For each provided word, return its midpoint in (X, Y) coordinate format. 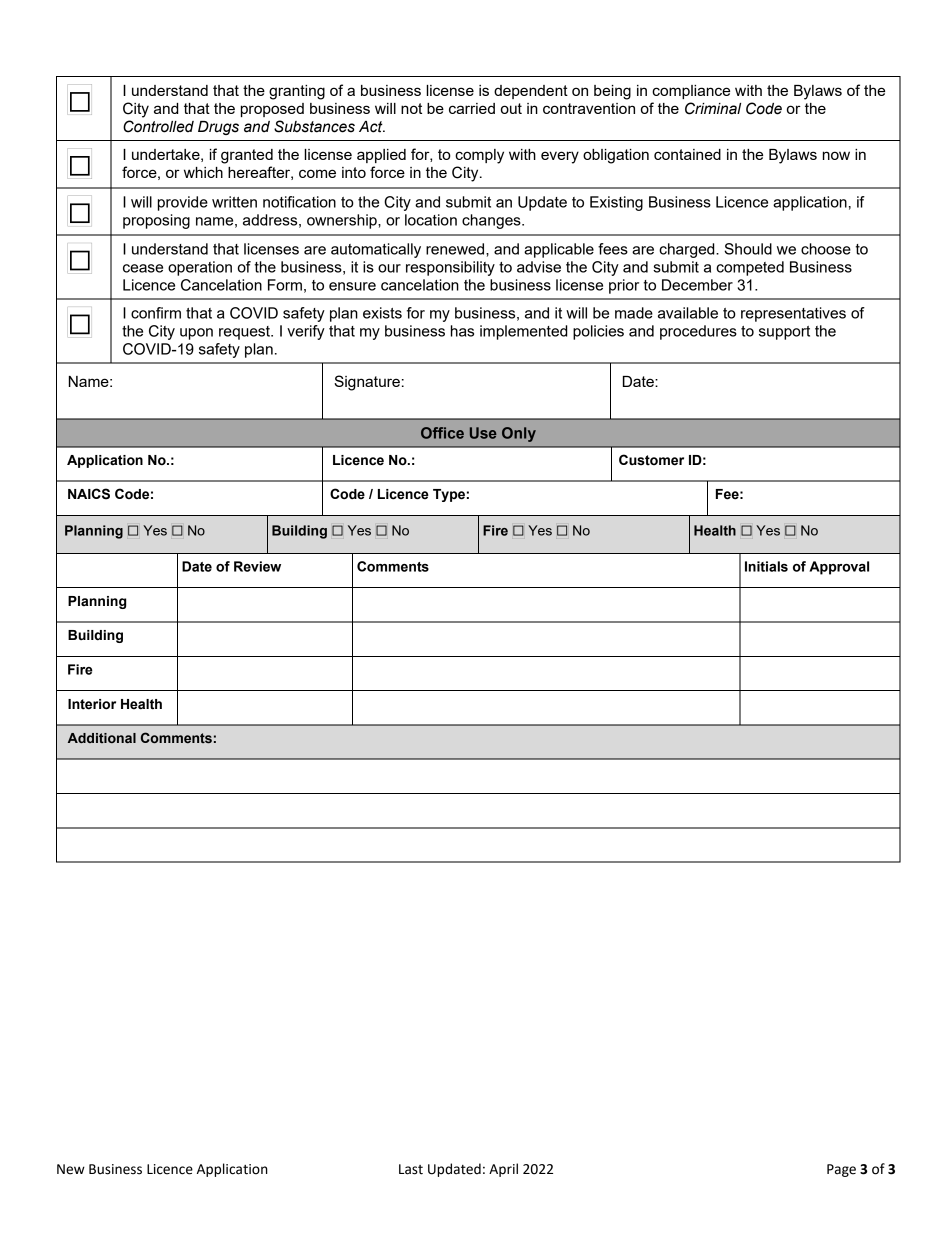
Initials (766, 566)
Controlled (158, 126)
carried (472, 108)
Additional (102, 738)
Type (449, 495)
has (462, 331)
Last (411, 1169)
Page (841, 1170)
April (503, 1170)
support (784, 333)
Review (257, 566)
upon (196, 334)
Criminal (713, 108)
